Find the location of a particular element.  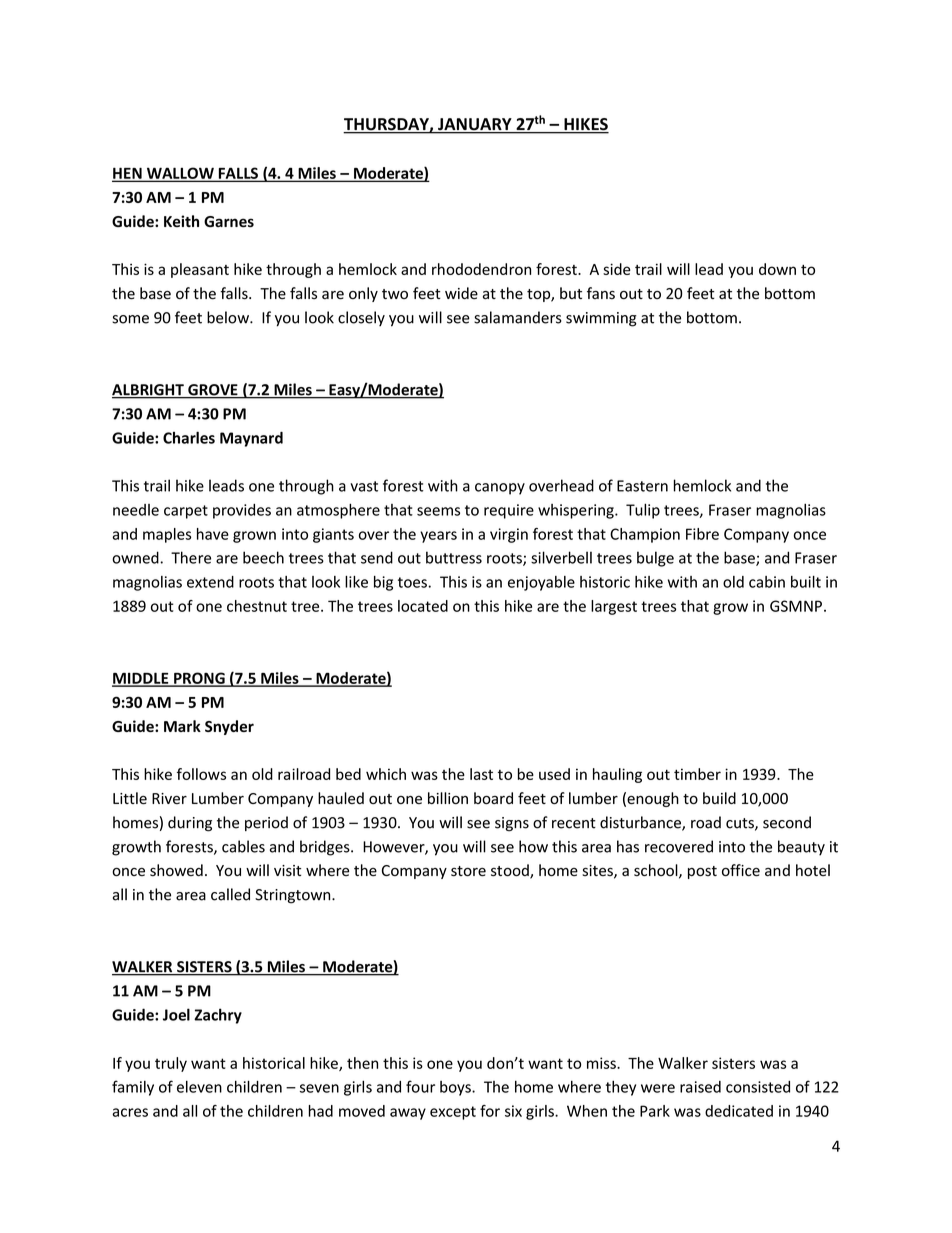

extend is located at coordinates (210, 582).
